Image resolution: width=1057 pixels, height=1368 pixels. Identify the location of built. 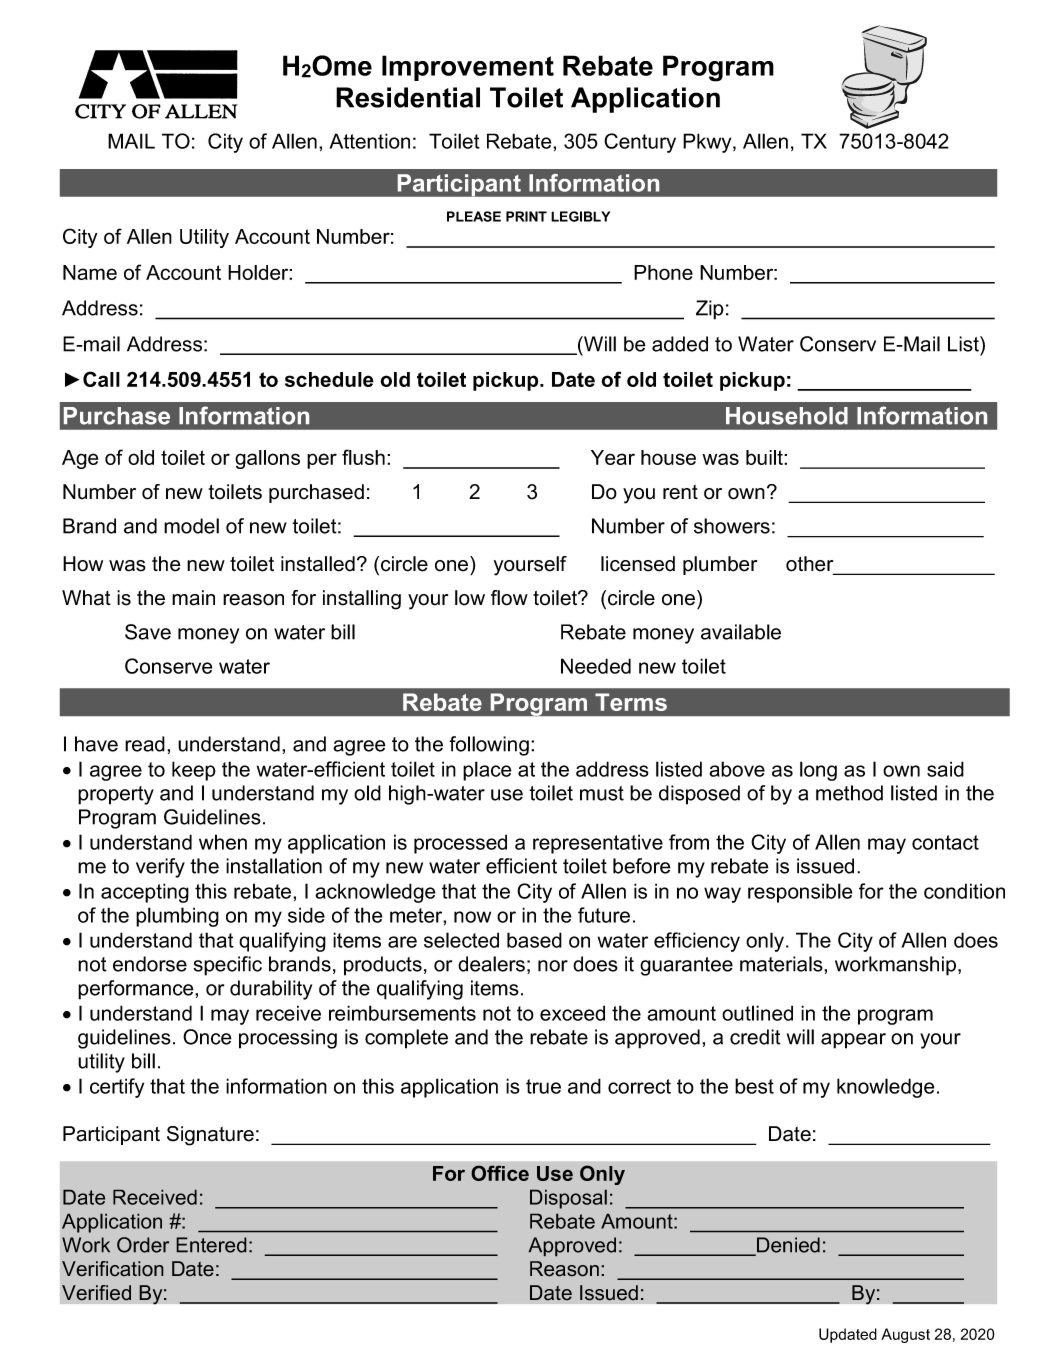
(765, 457).
